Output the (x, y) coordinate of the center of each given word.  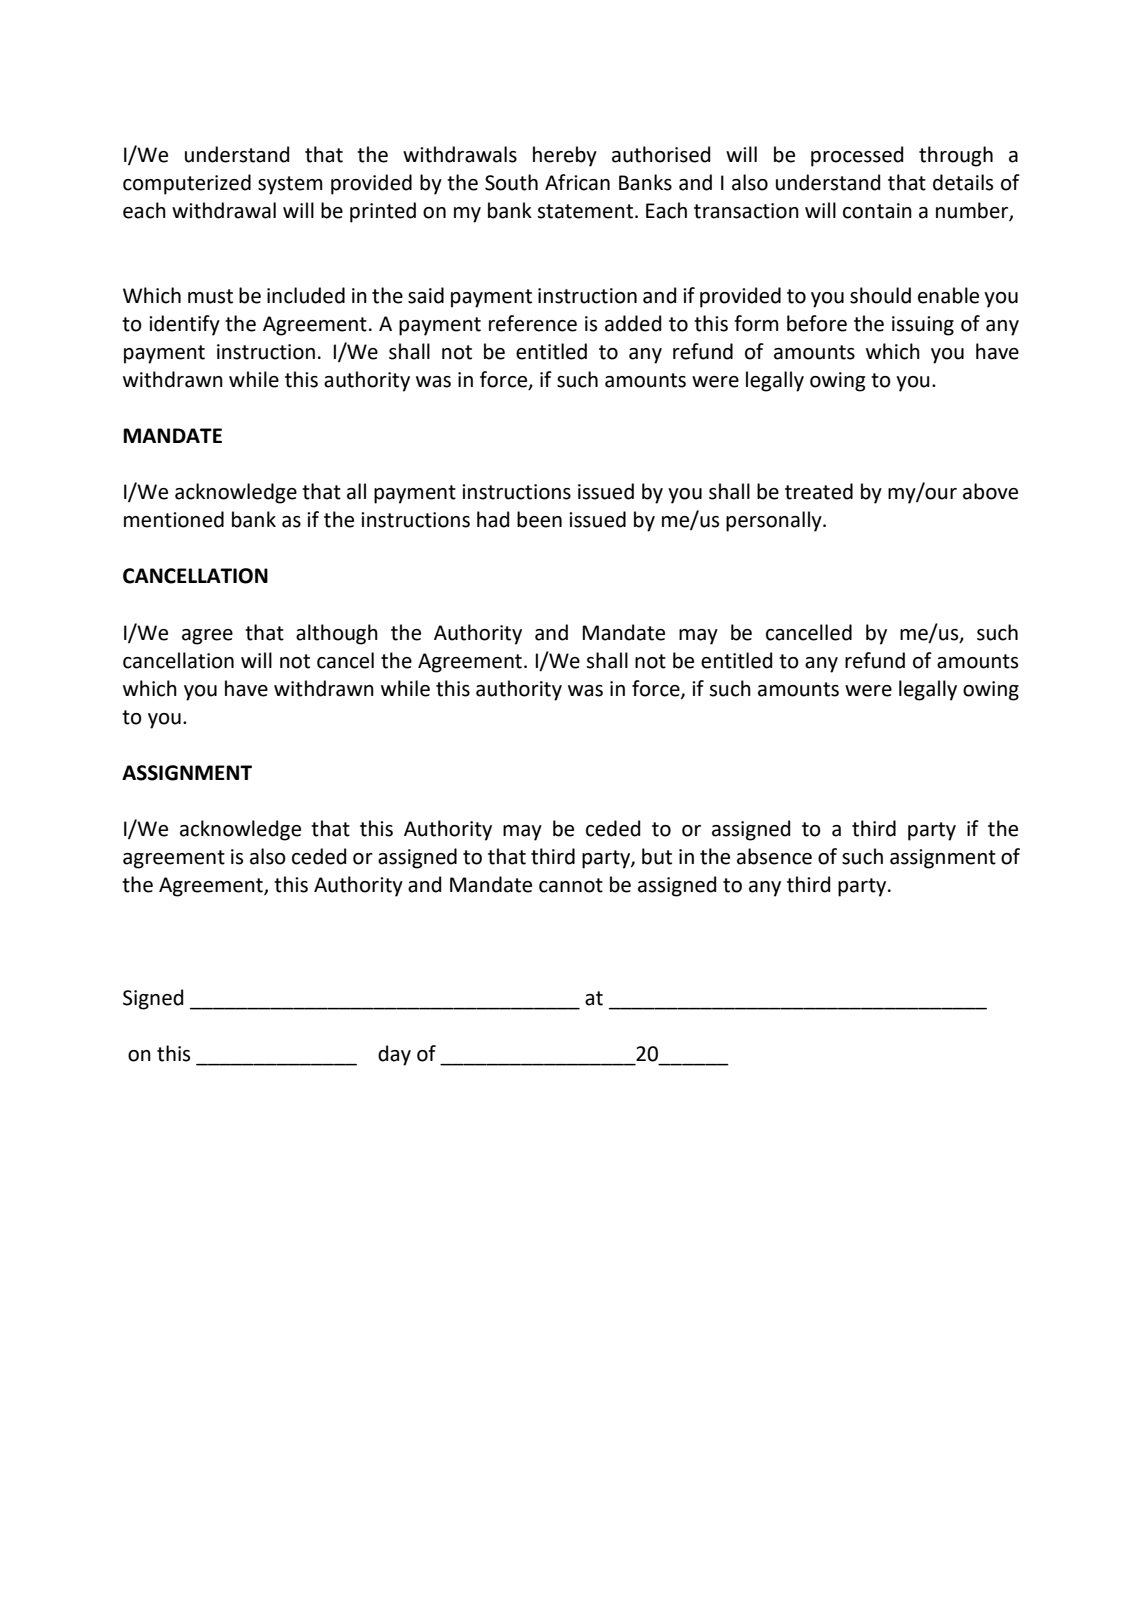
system (290, 185)
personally (775, 521)
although (337, 634)
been (539, 519)
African (577, 182)
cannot (571, 885)
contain (877, 211)
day (394, 1055)
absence (774, 856)
